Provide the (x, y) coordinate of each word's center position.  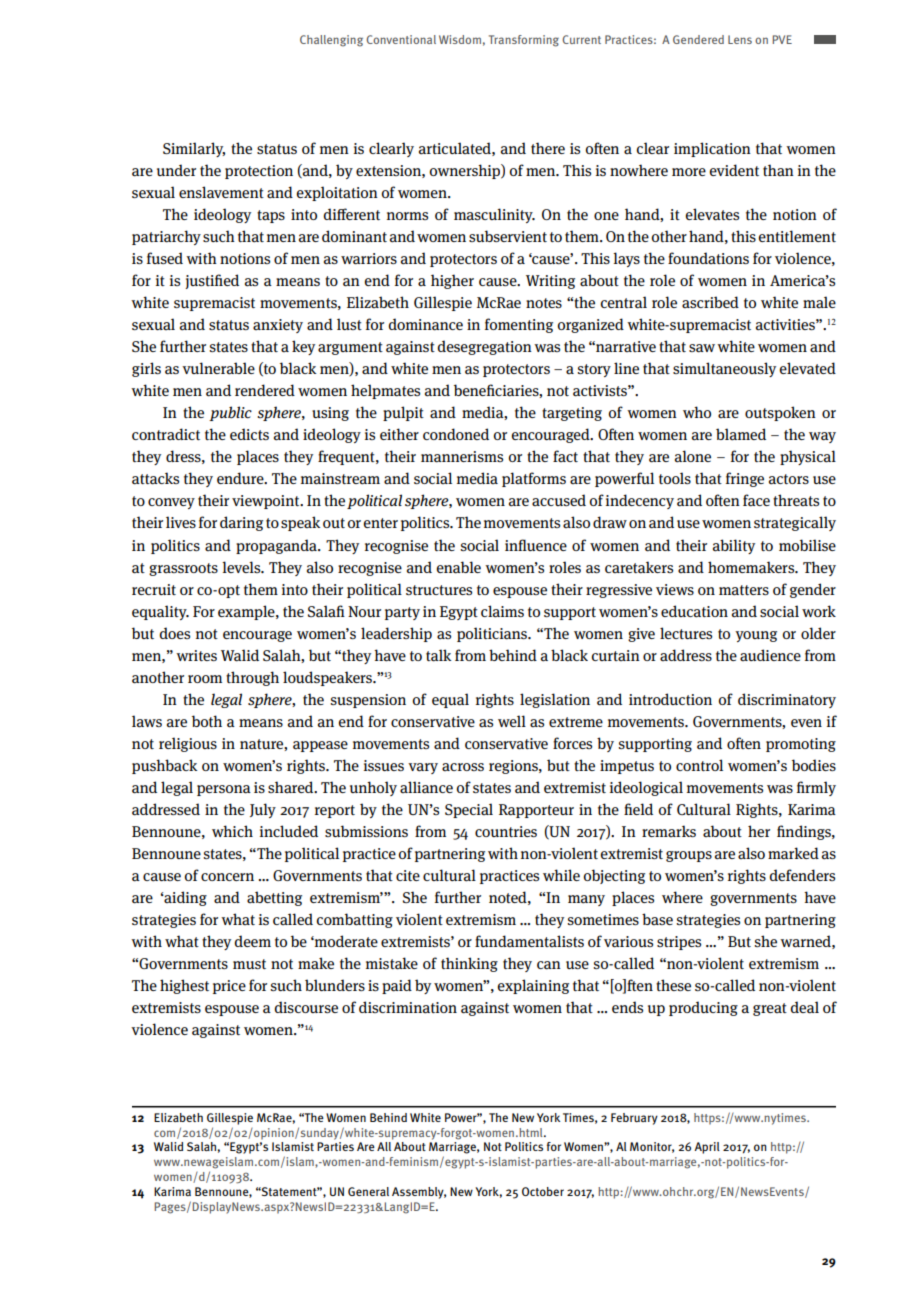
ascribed (710, 302)
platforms (534, 479)
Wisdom (460, 39)
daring (241, 523)
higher (452, 281)
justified (212, 281)
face (756, 500)
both (207, 721)
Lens (740, 39)
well (512, 721)
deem (252, 941)
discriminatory (787, 700)
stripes (679, 943)
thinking (469, 964)
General (368, 1191)
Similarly (194, 149)
